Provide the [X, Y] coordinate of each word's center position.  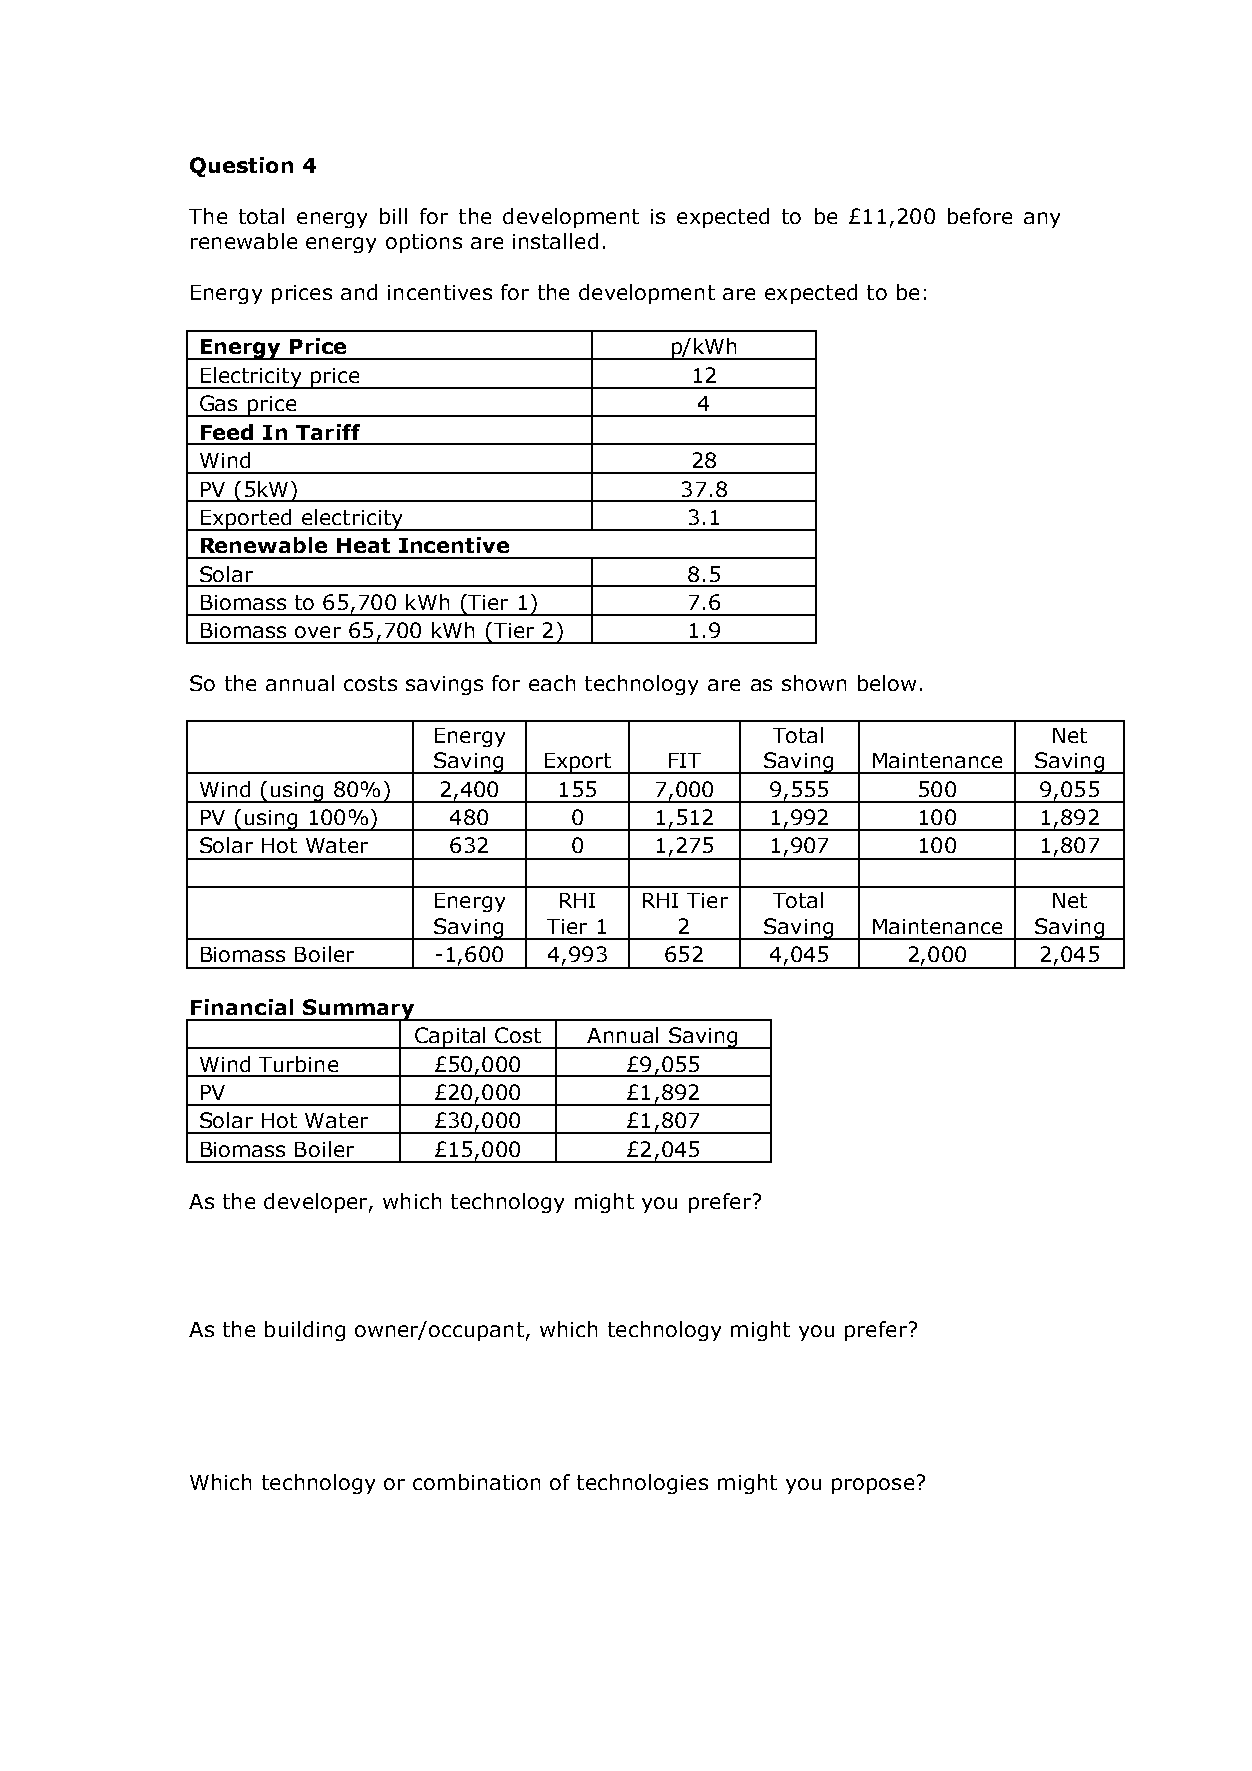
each [552, 683]
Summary [359, 1010]
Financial [242, 1007]
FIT [685, 760]
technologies [642, 1484]
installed [555, 241]
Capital [450, 1038]
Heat [363, 545]
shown [814, 683]
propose [873, 1486]
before [980, 216]
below [887, 683]
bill [393, 216]
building [305, 1331]
